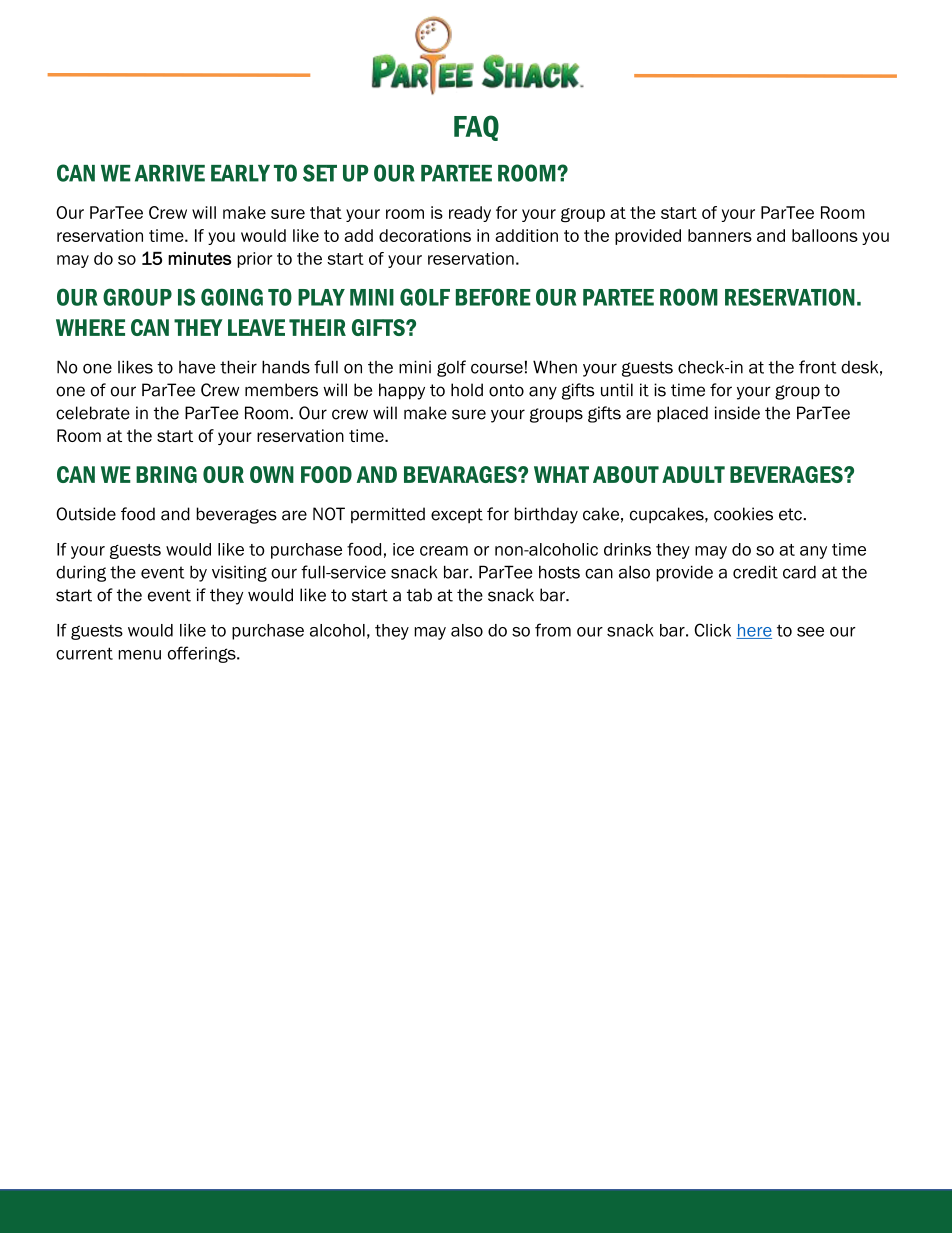 The width and height of the screenshot is (952, 1233). What do you see at coordinates (470, 214) in the screenshot?
I see `ready` at bounding box center [470, 214].
